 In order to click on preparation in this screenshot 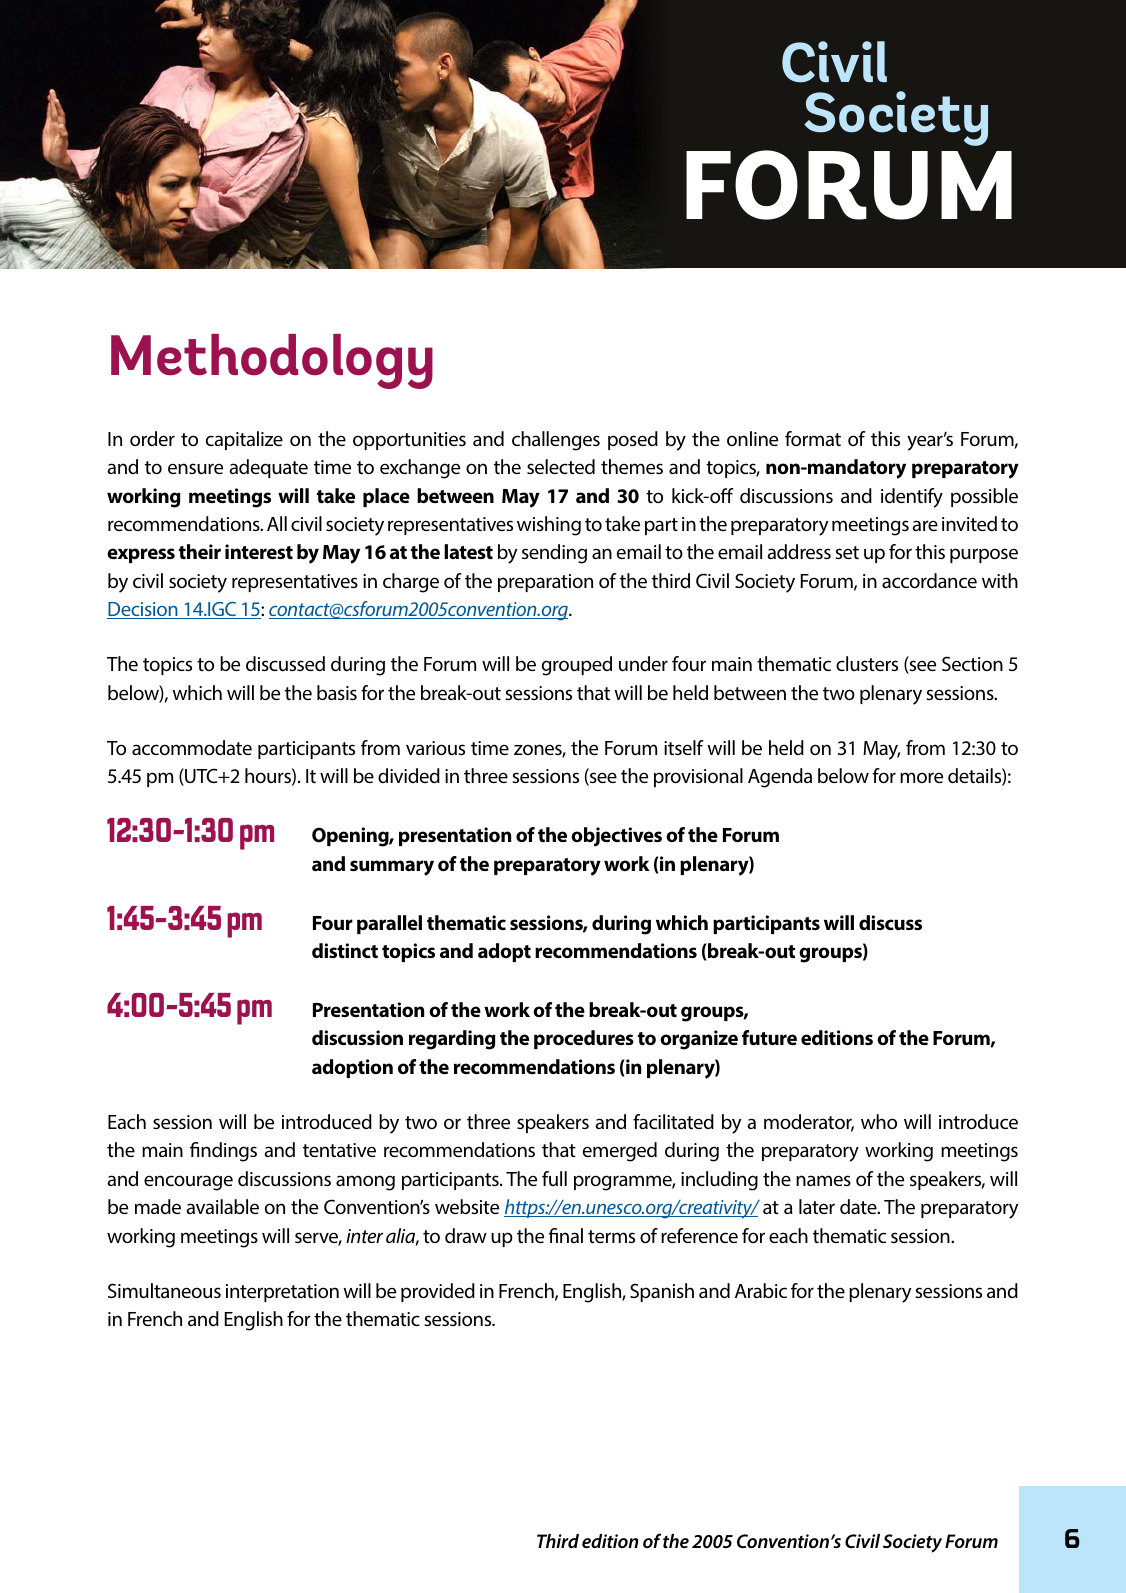, I will do `click(545, 583)`.
